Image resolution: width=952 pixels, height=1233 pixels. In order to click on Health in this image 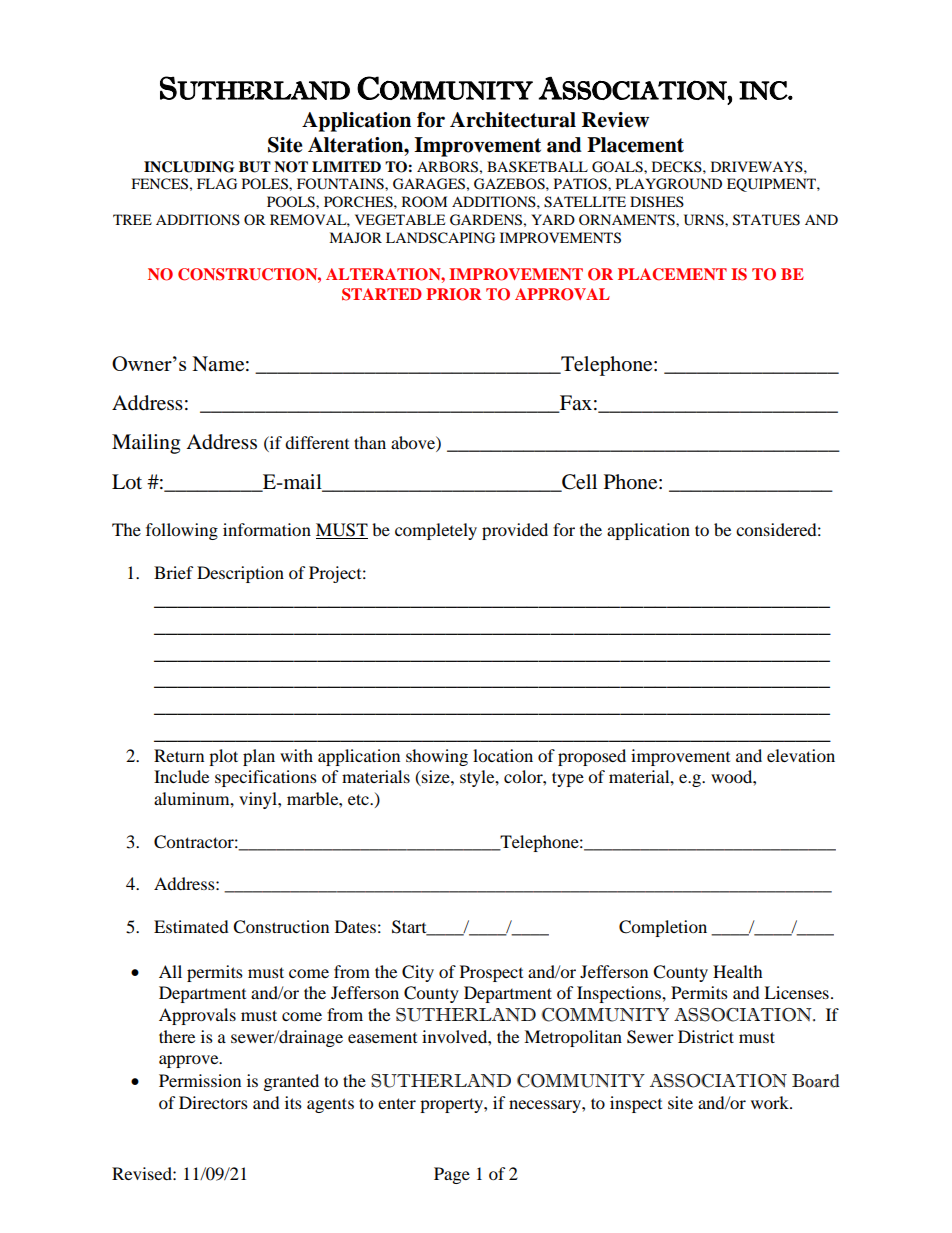, I will do `click(738, 971)`.
